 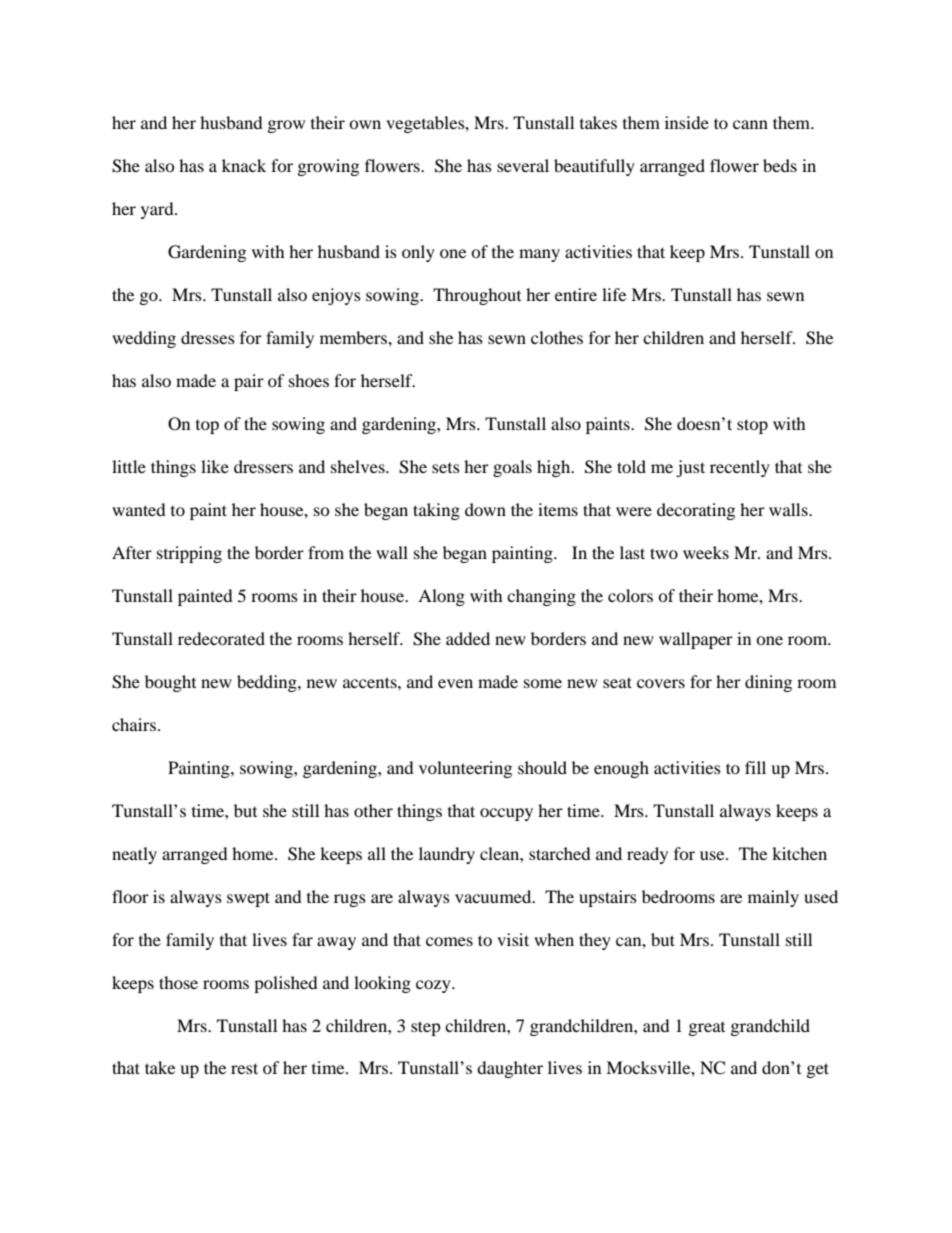 What do you see at coordinates (707, 1029) in the document?
I see `great` at bounding box center [707, 1029].
